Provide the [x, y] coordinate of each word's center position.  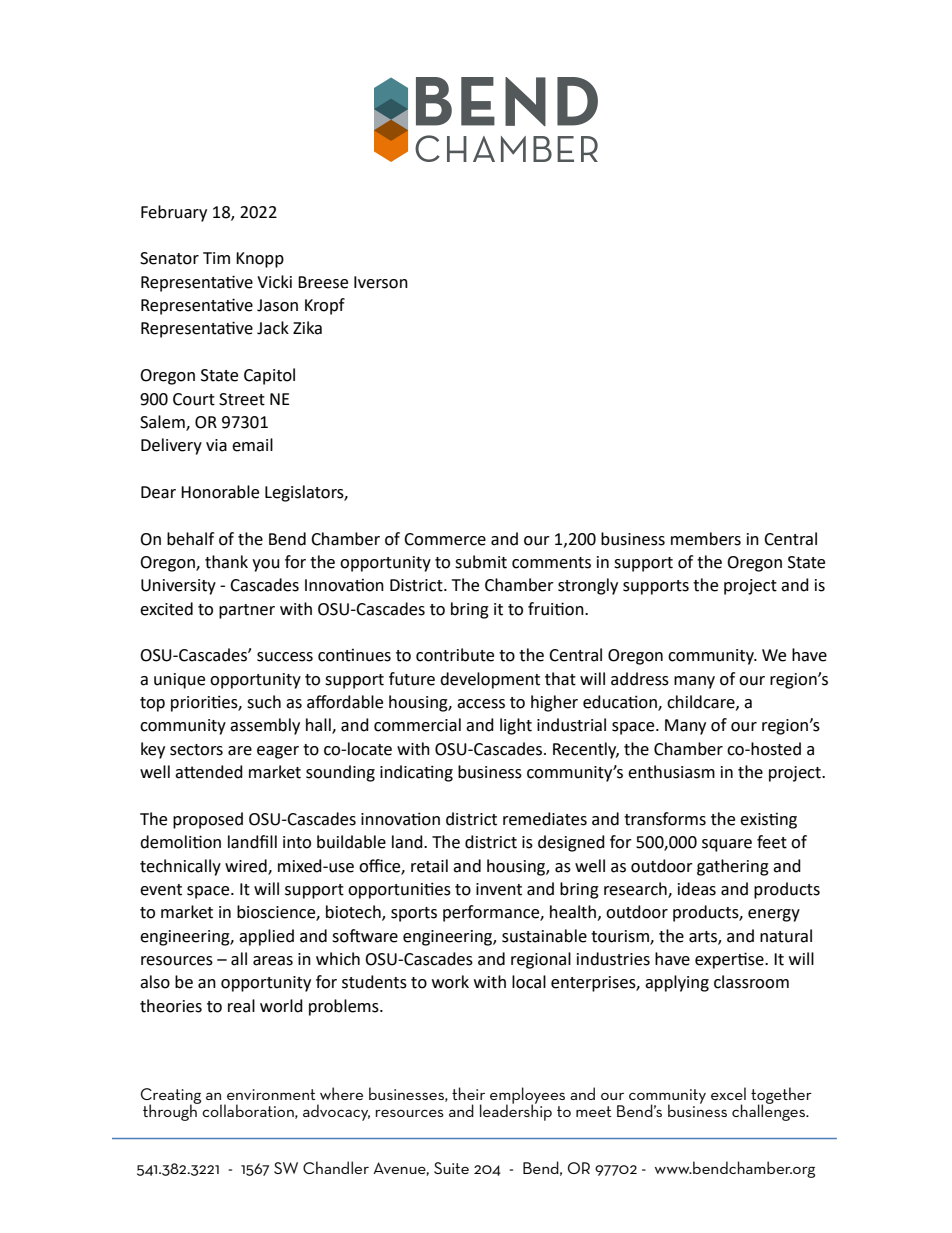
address [640, 679]
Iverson [381, 282]
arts [704, 937]
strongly [588, 586]
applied [266, 937]
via [216, 445]
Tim [216, 258]
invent [499, 889]
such [264, 702]
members [706, 539]
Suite [451, 1168]
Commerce [445, 539]
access [481, 704]
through [171, 1112]
